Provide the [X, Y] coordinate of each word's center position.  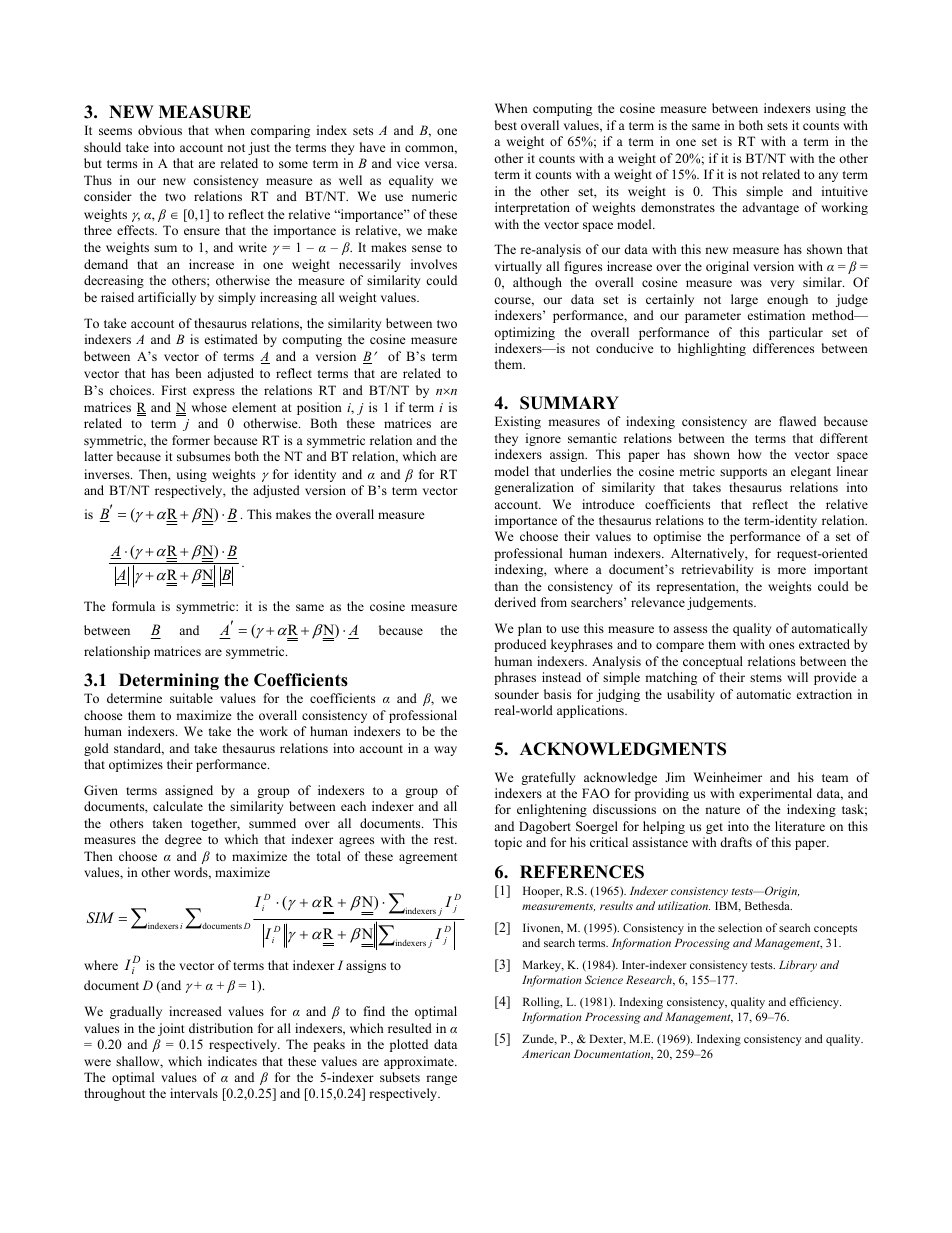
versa [440, 164]
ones [781, 645]
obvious [160, 130]
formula [133, 606]
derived [515, 602]
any [828, 177]
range [441, 1080]
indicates [232, 1061]
